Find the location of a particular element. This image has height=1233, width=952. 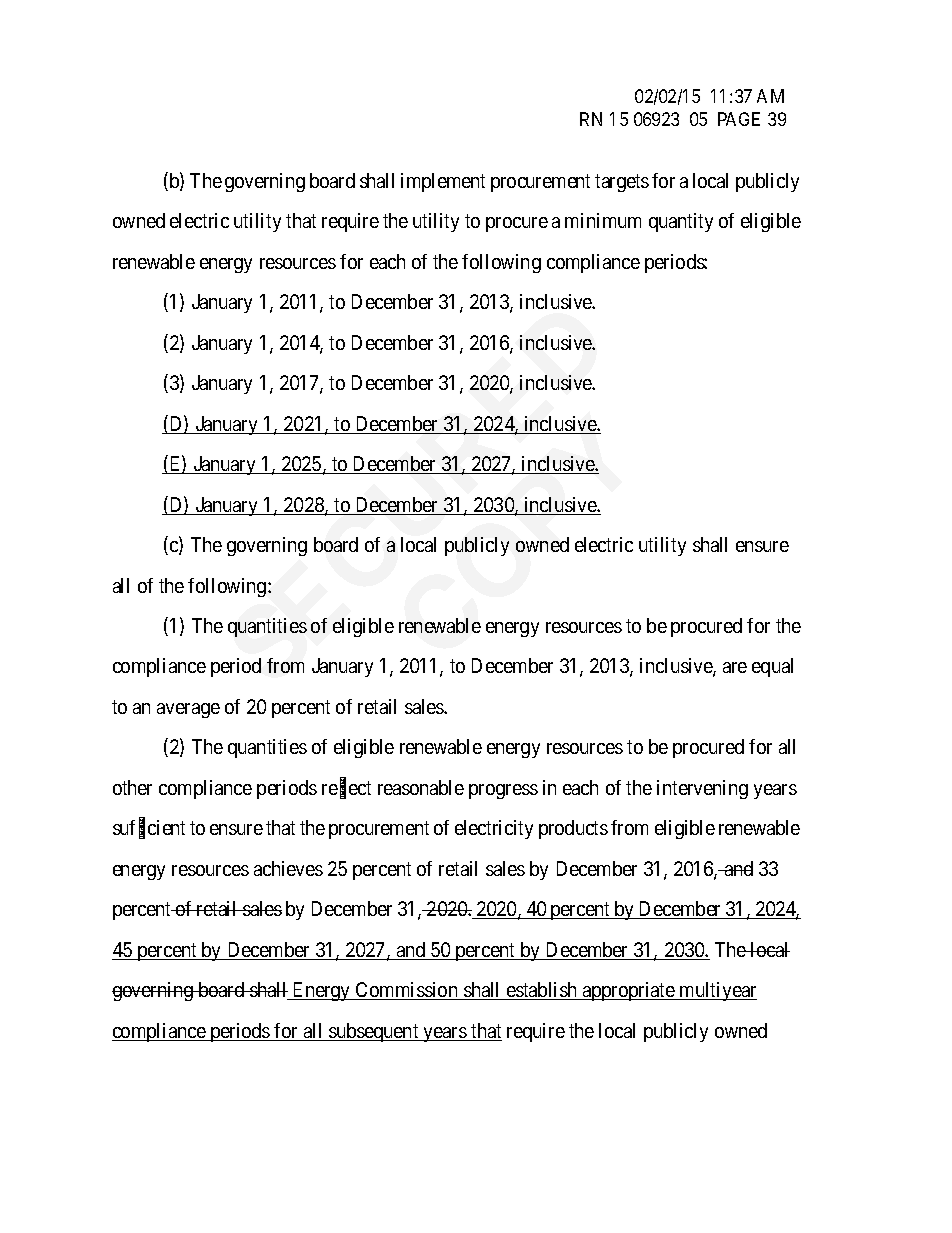

implement is located at coordinates (443, 182).
